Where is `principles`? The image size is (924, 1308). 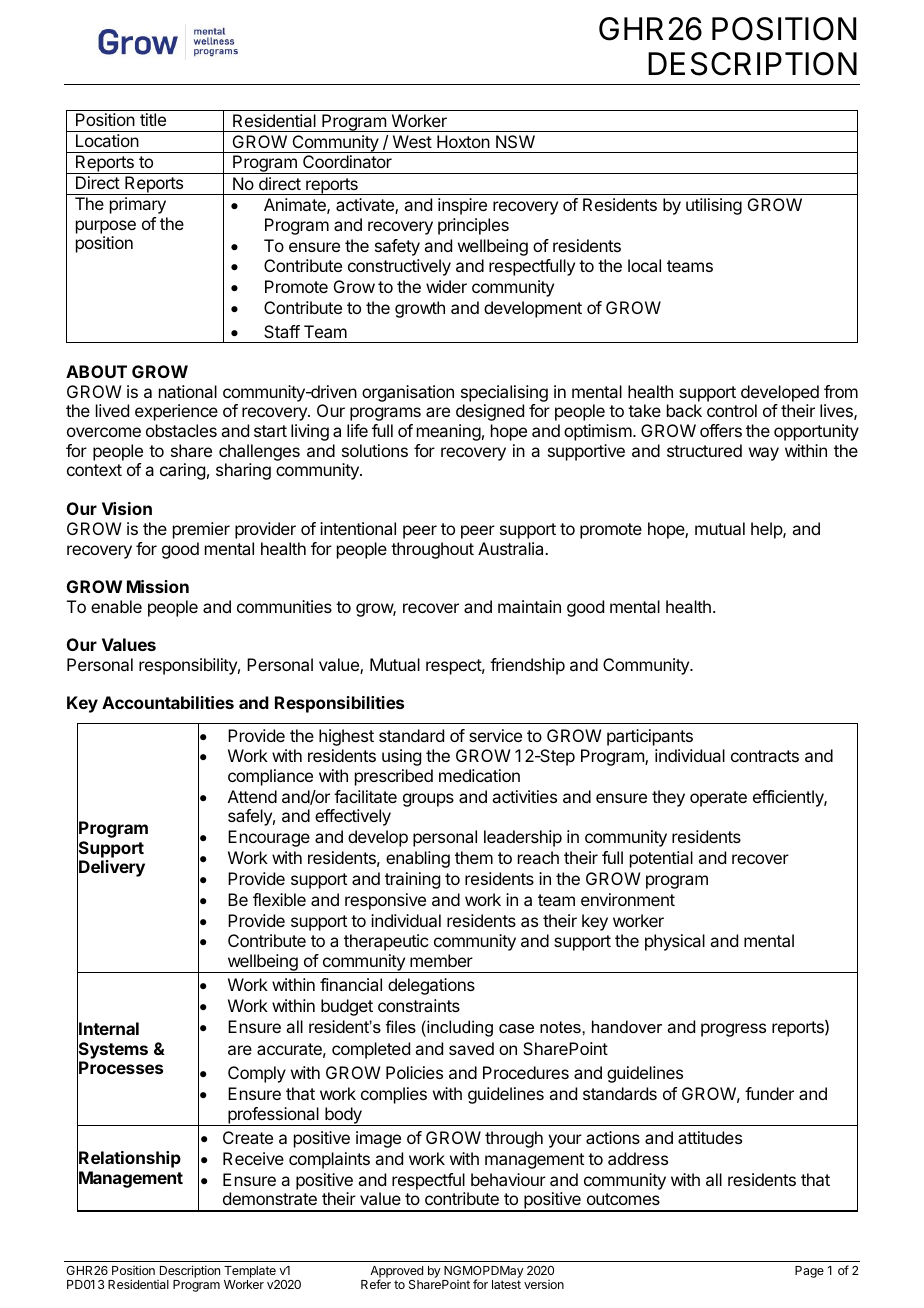
principles is located at coordinates (473, 226).
